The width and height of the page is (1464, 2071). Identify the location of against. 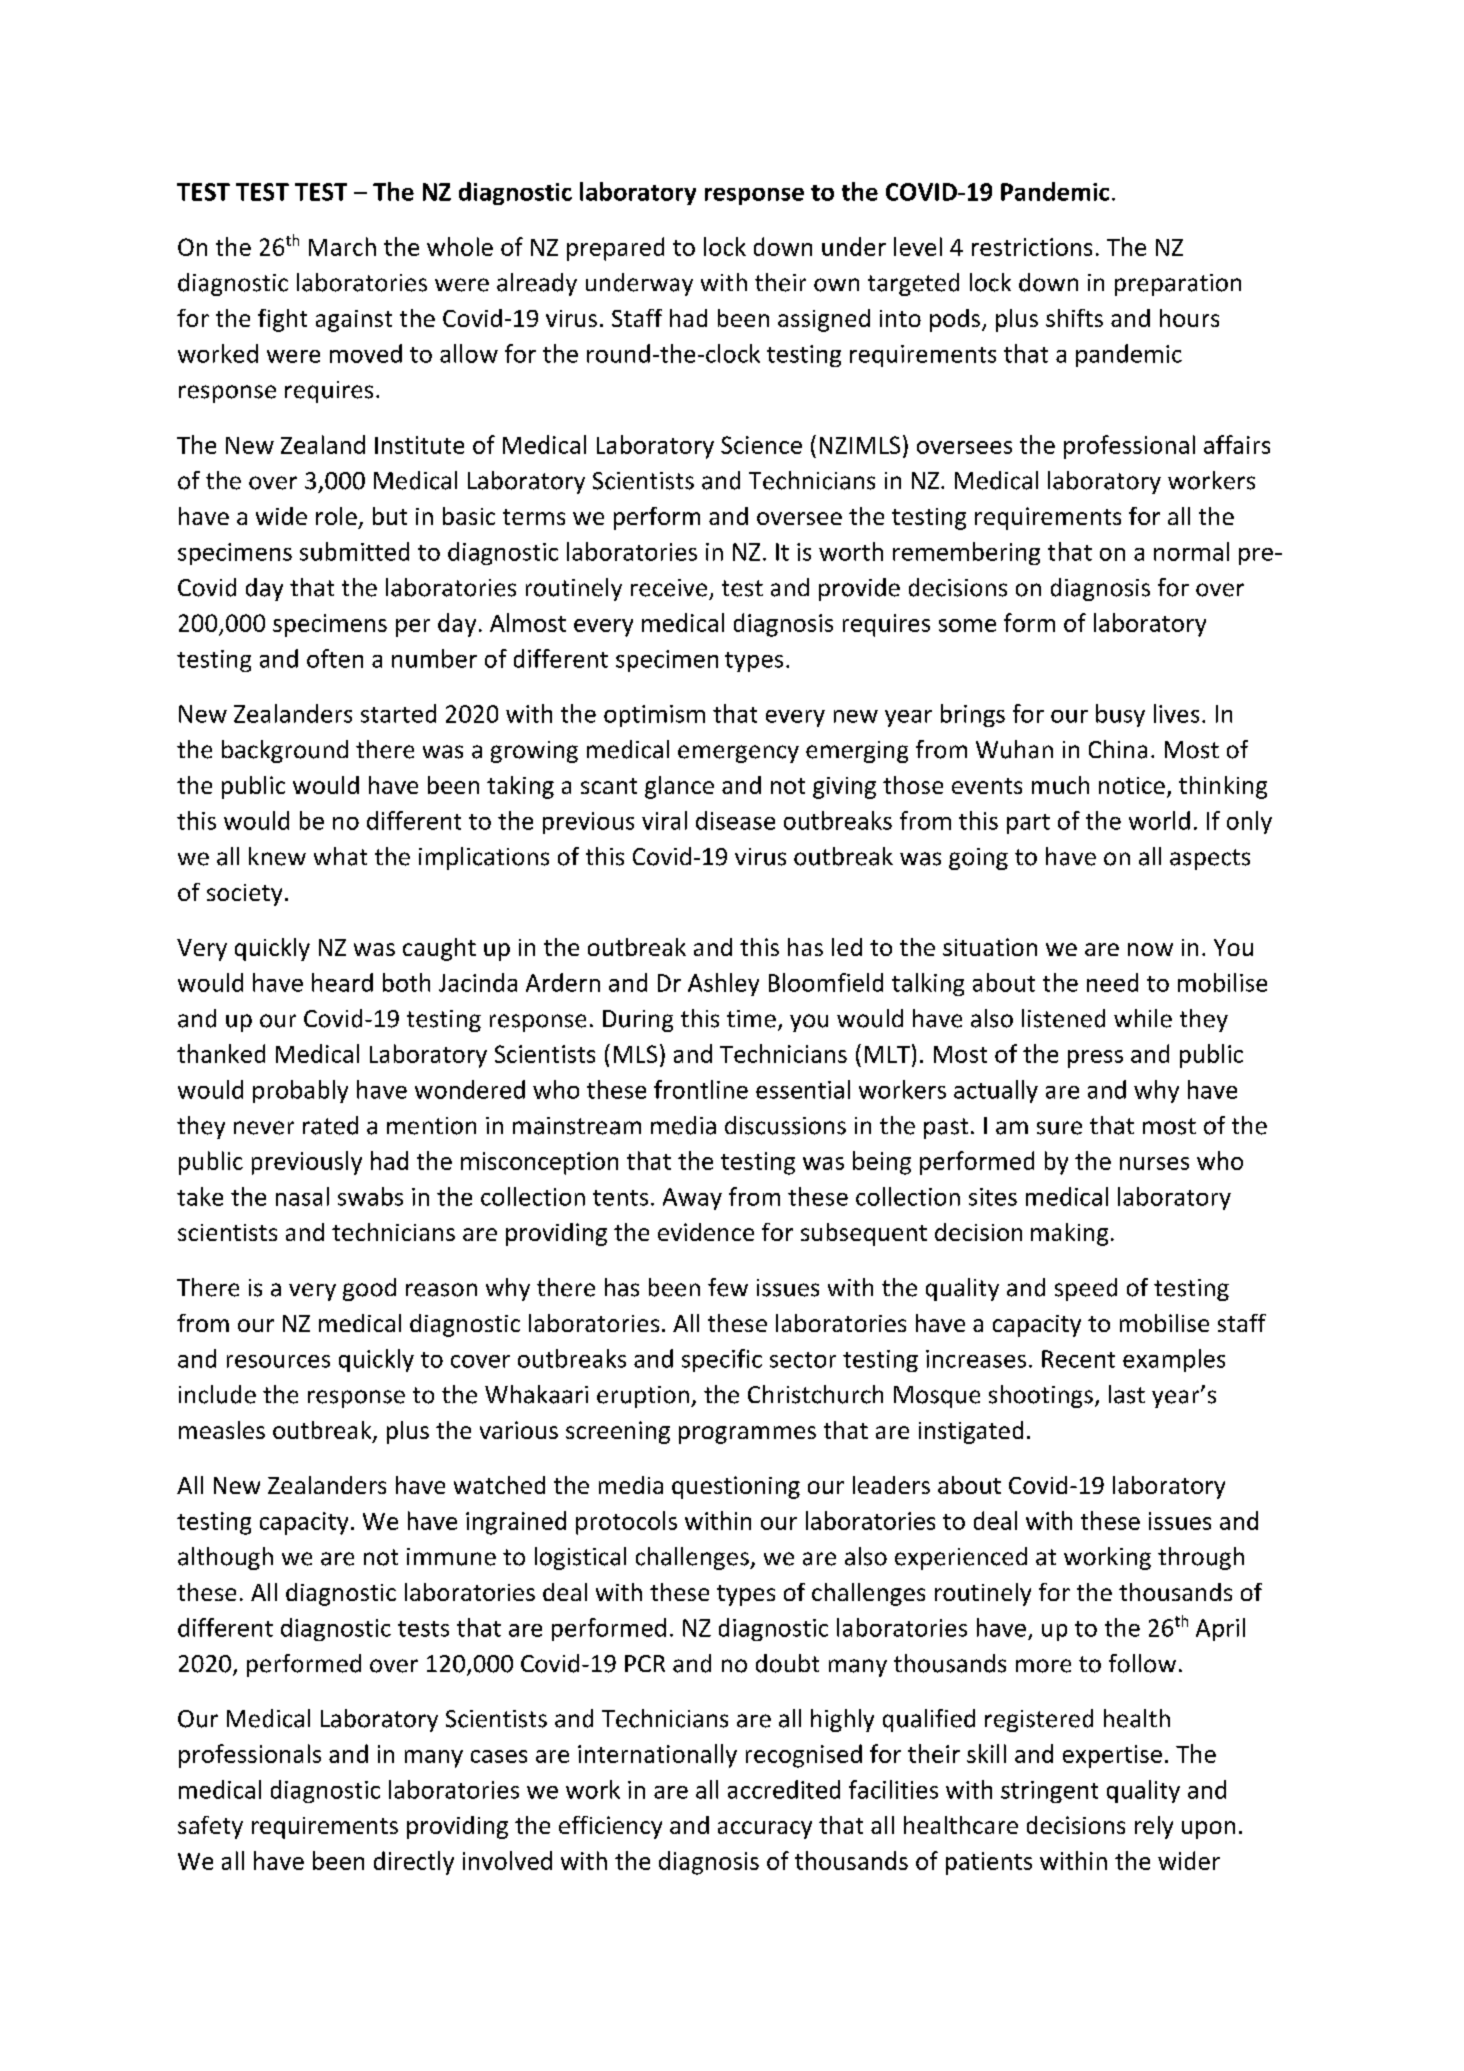
(354, 321).
